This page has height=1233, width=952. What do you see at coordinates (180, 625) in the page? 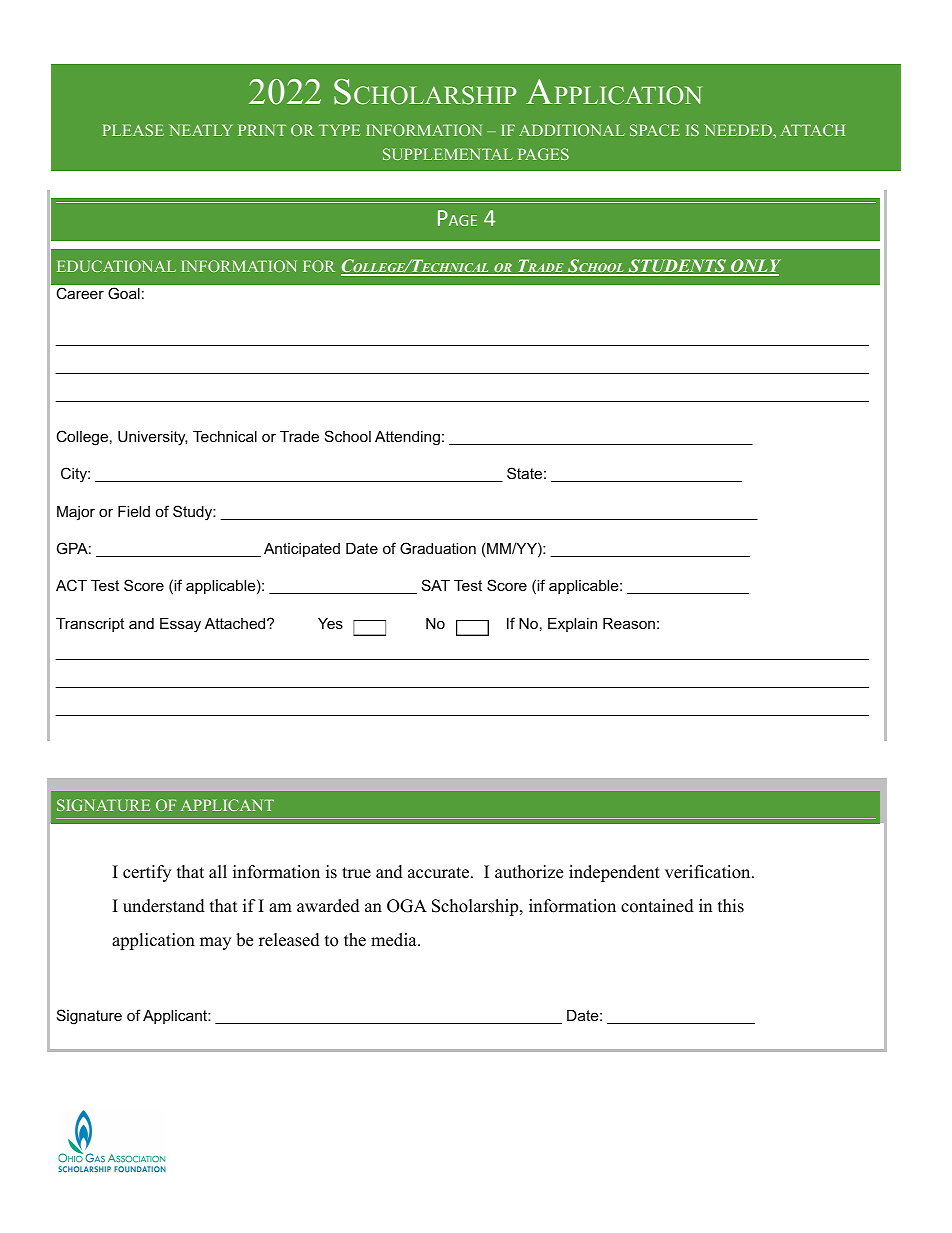
I see `Essay` at bounding box center [180, 625].
